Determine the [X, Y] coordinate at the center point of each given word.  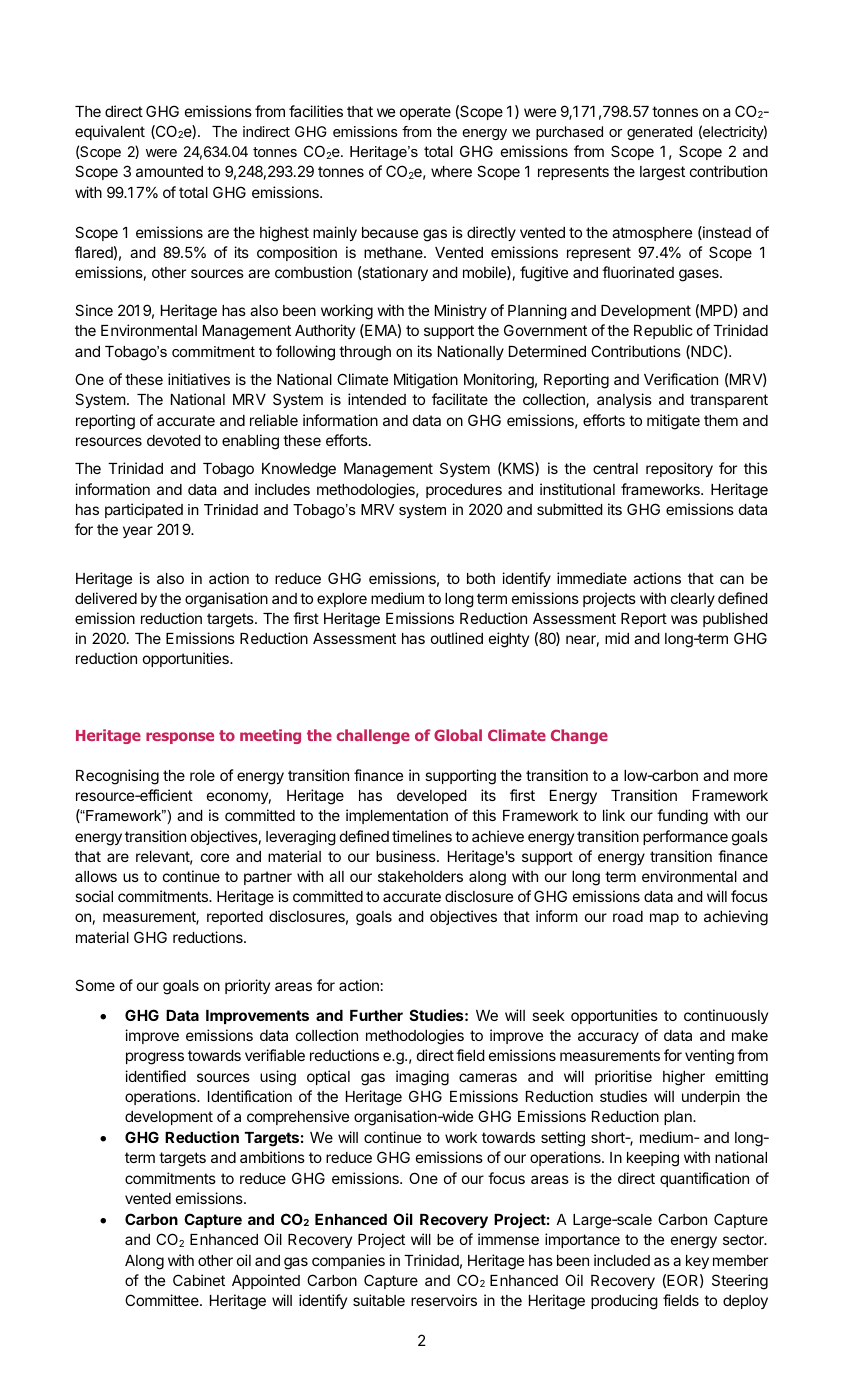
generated [659, 133]
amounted [169, 171]
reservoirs [444, 1300]
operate [425, 113]
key [697, 1262]
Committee [163, 1300]
